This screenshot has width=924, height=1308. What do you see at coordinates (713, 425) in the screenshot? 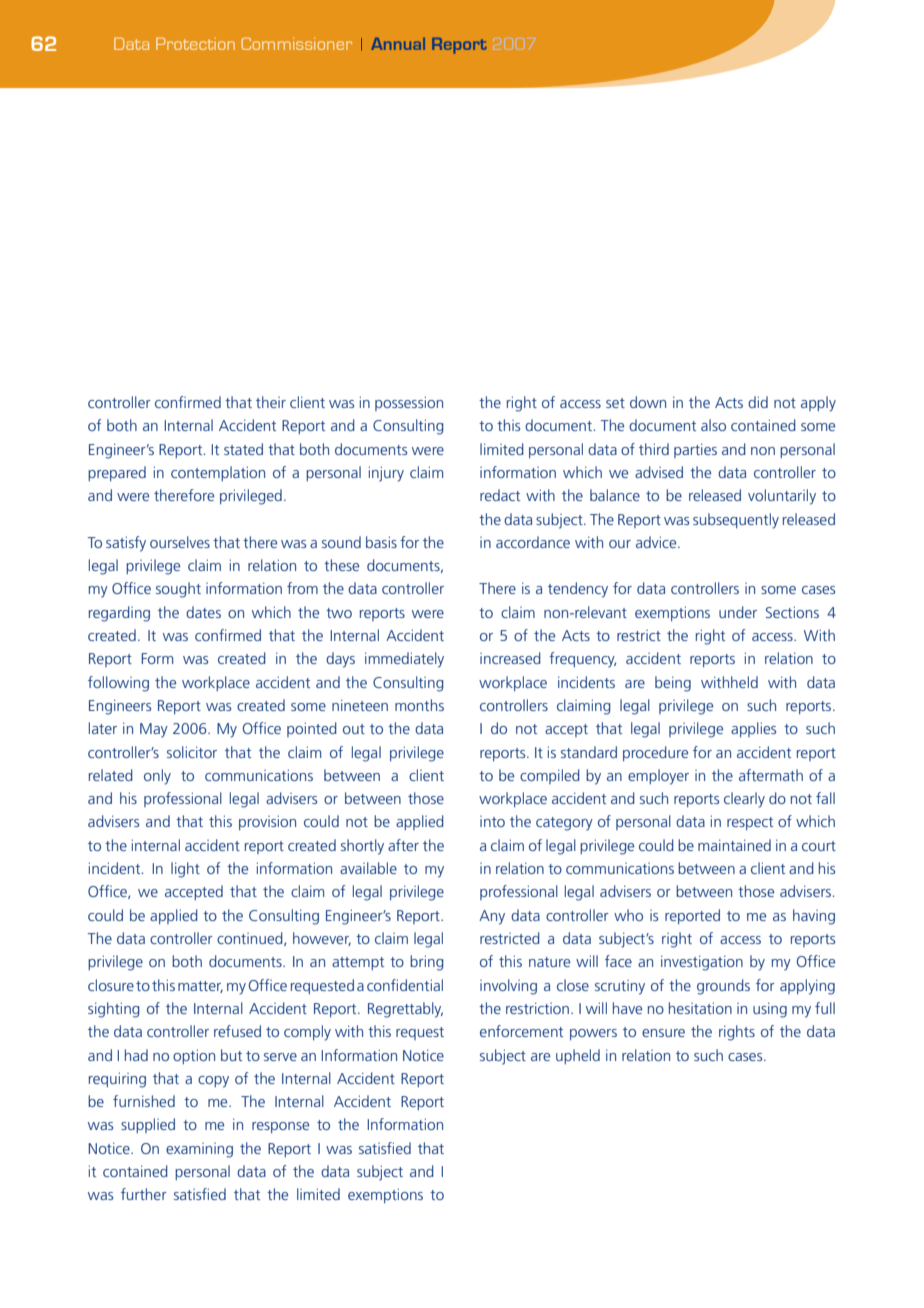
I see `also` at bounding box center [713, 425].
